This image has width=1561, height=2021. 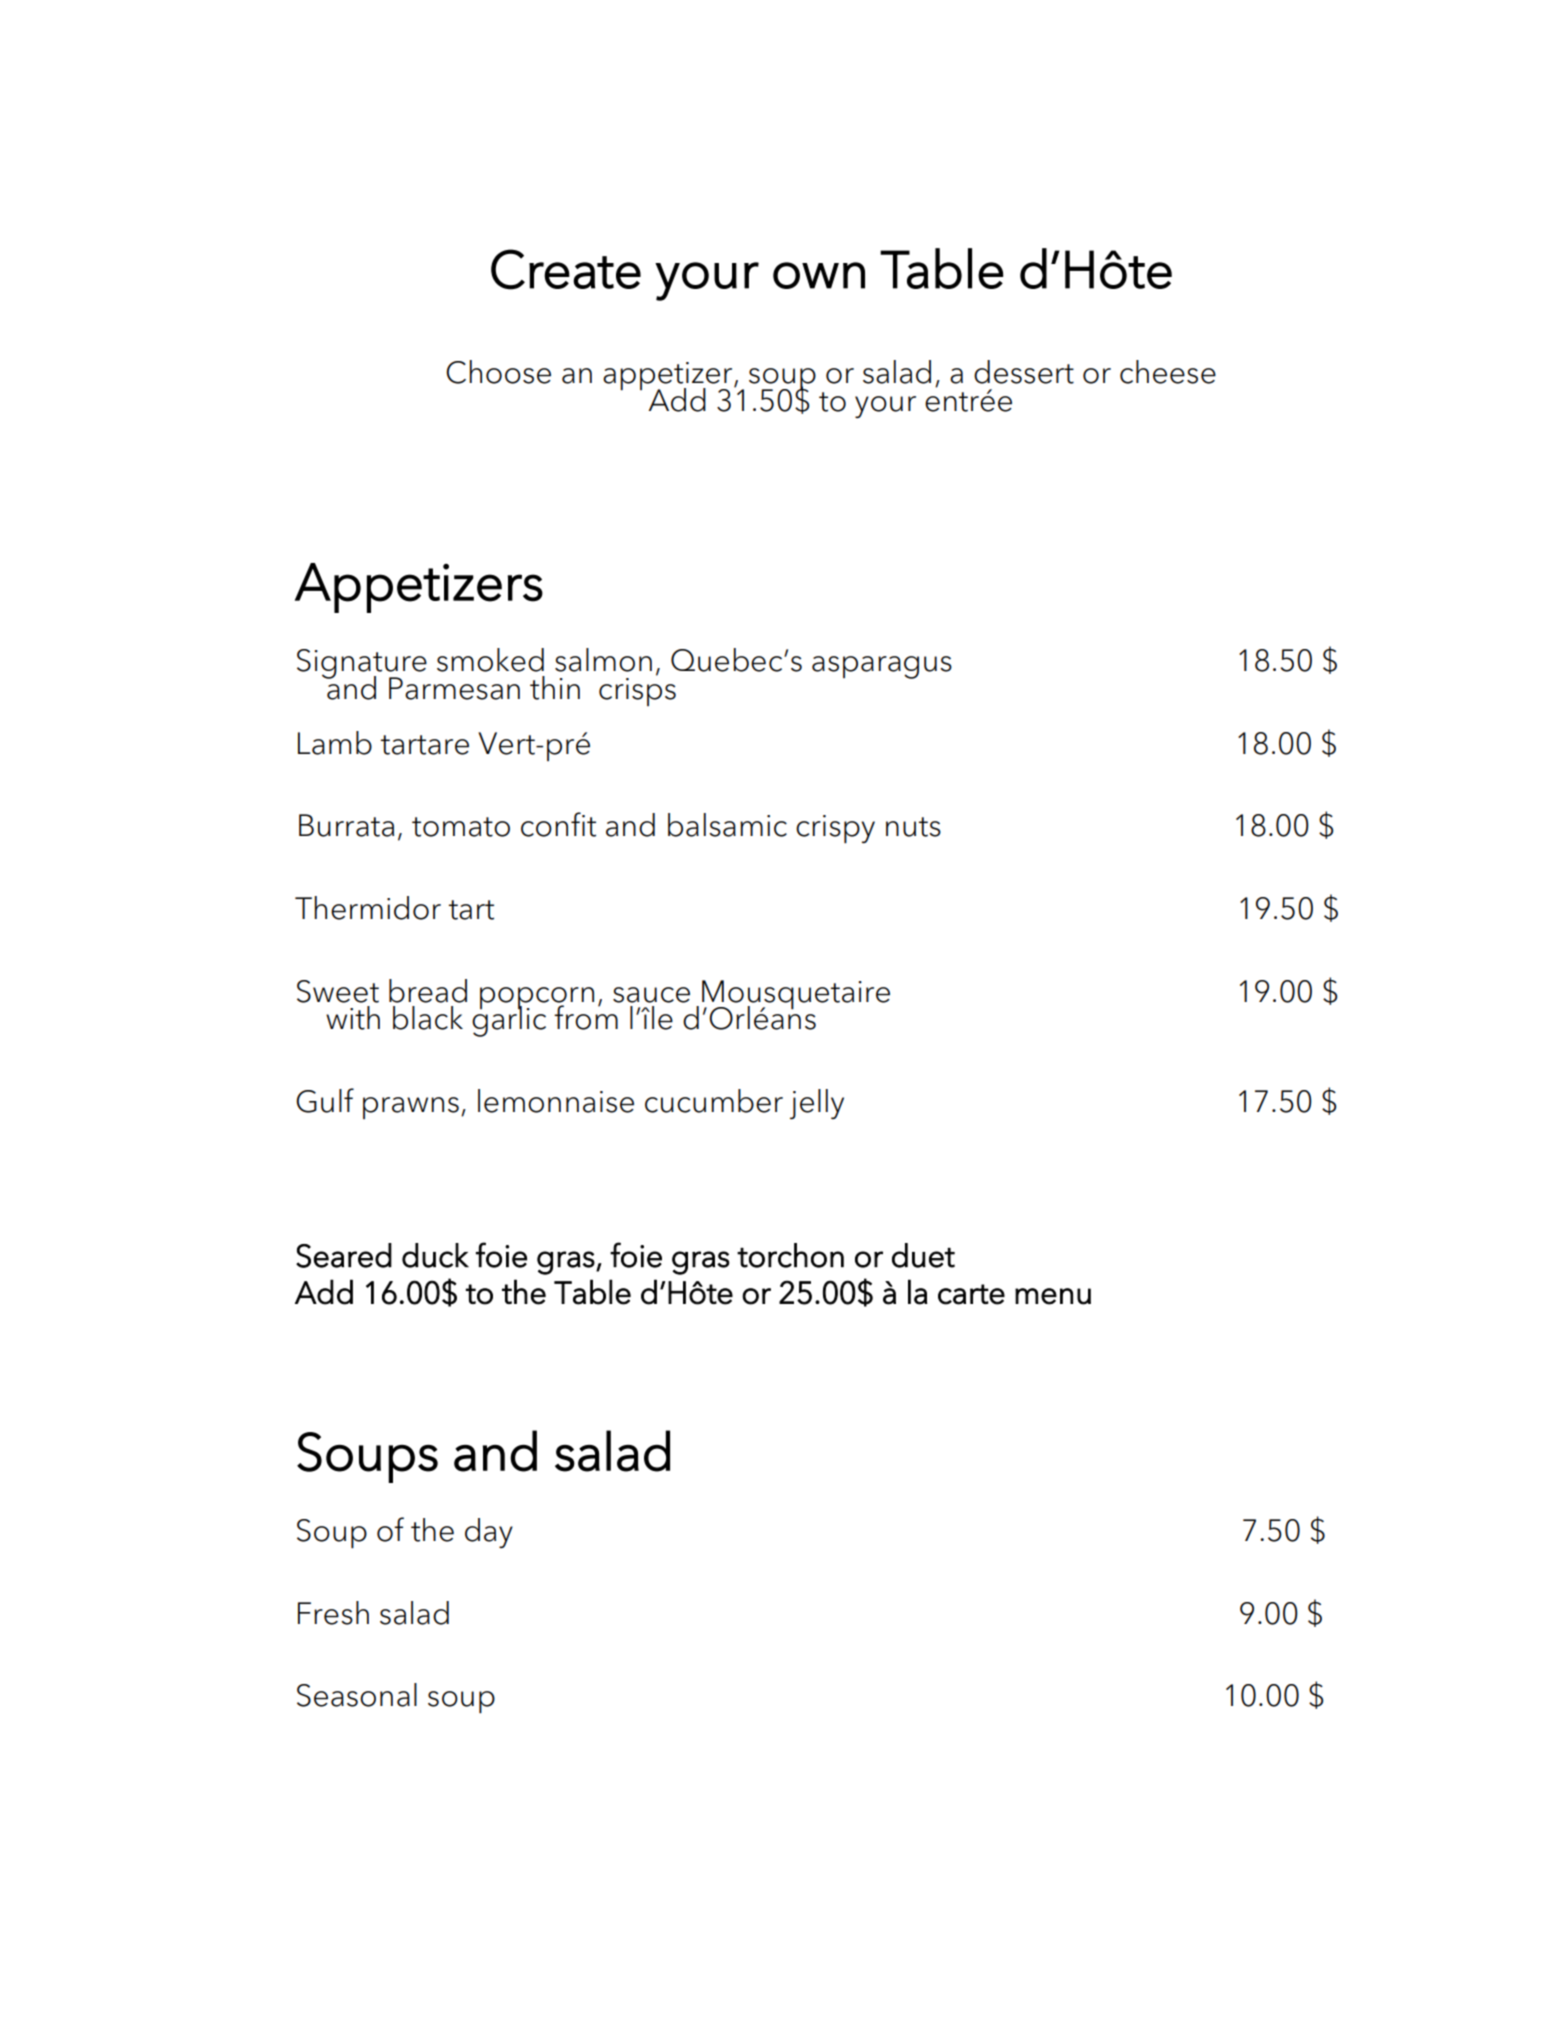 What do you see at coordinates (882, 667) in the image?
I see `asparagus` at bounding box center [882, 667].
